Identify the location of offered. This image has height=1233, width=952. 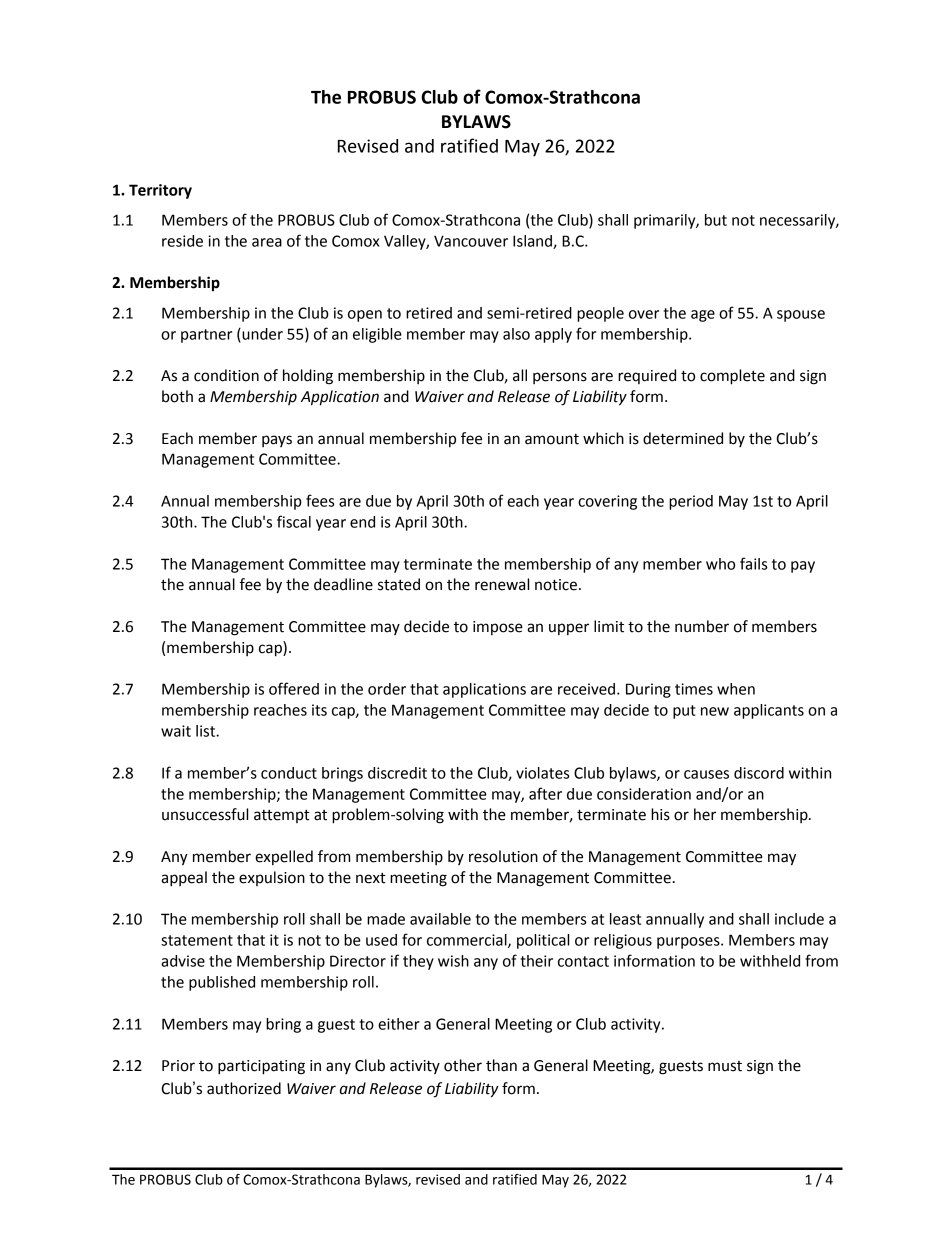
(294, 688).
